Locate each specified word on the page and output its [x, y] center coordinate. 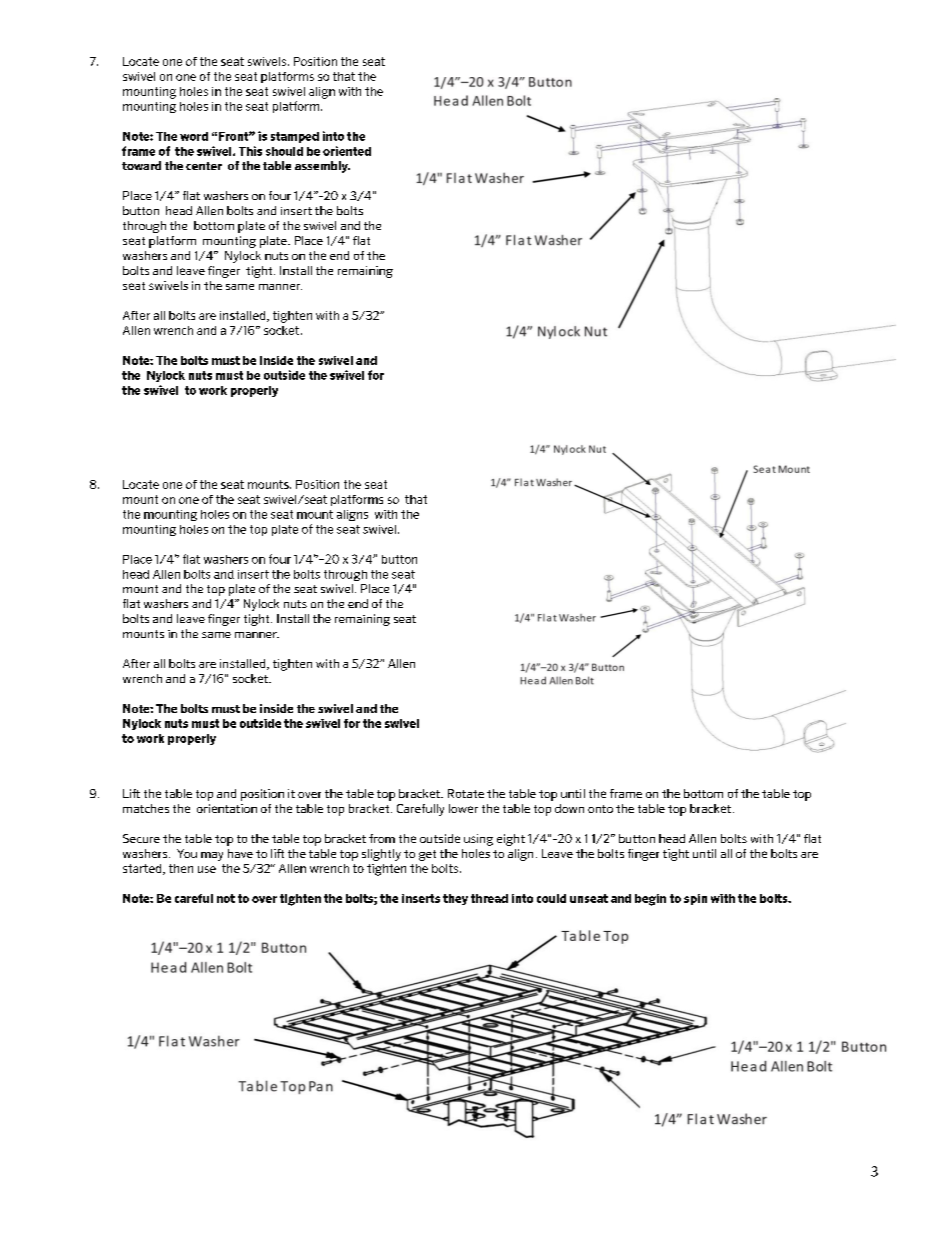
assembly [322, 167]
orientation [227, 808]
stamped [295, 137]
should [284, 151]
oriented [347, 151]
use [207, 869]
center [204, 166]
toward [141, 165]
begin [650, 900]
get [427, 855]
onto [600, 809]
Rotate [466, 793]
